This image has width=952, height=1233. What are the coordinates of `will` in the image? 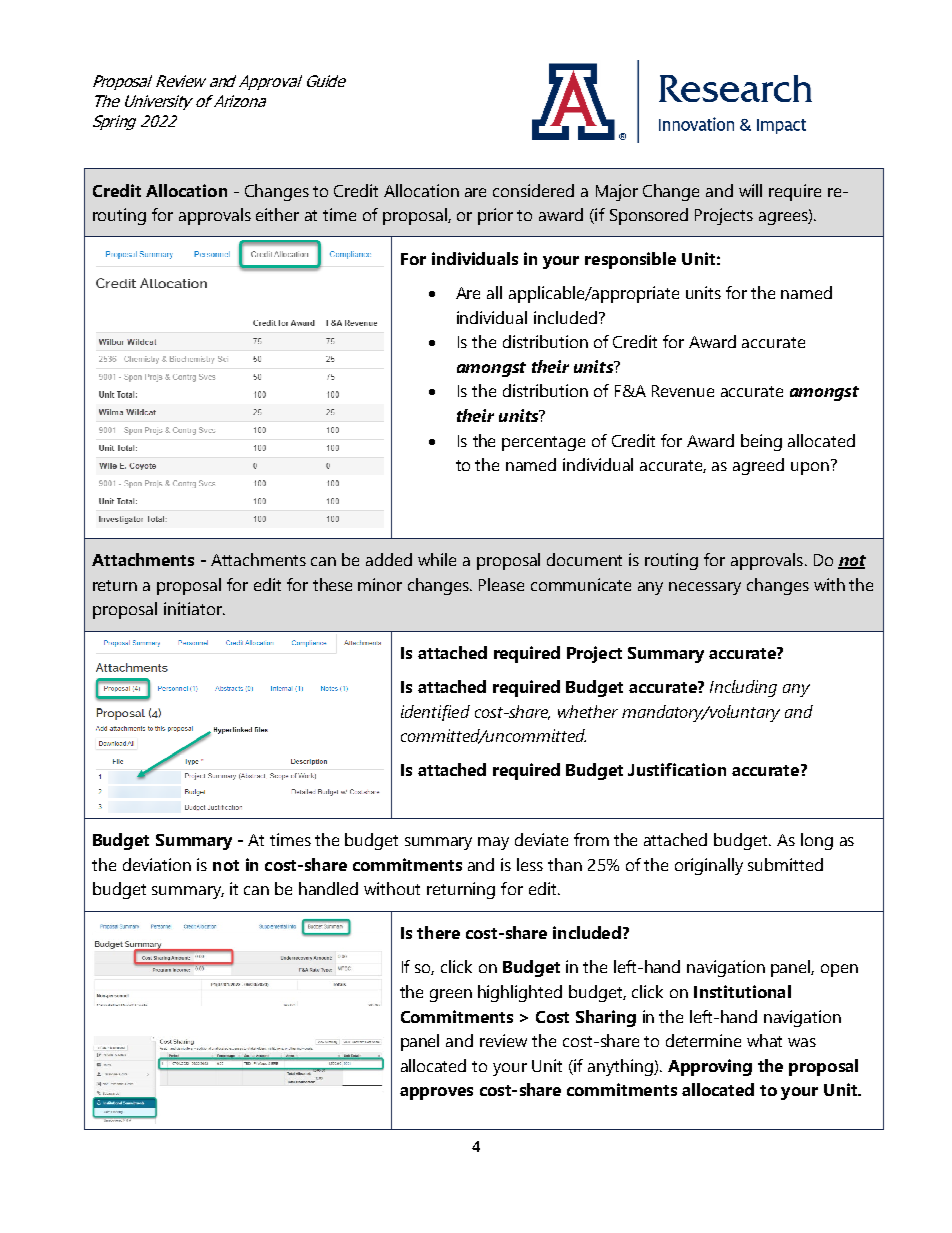 It's located at (750, 190).
